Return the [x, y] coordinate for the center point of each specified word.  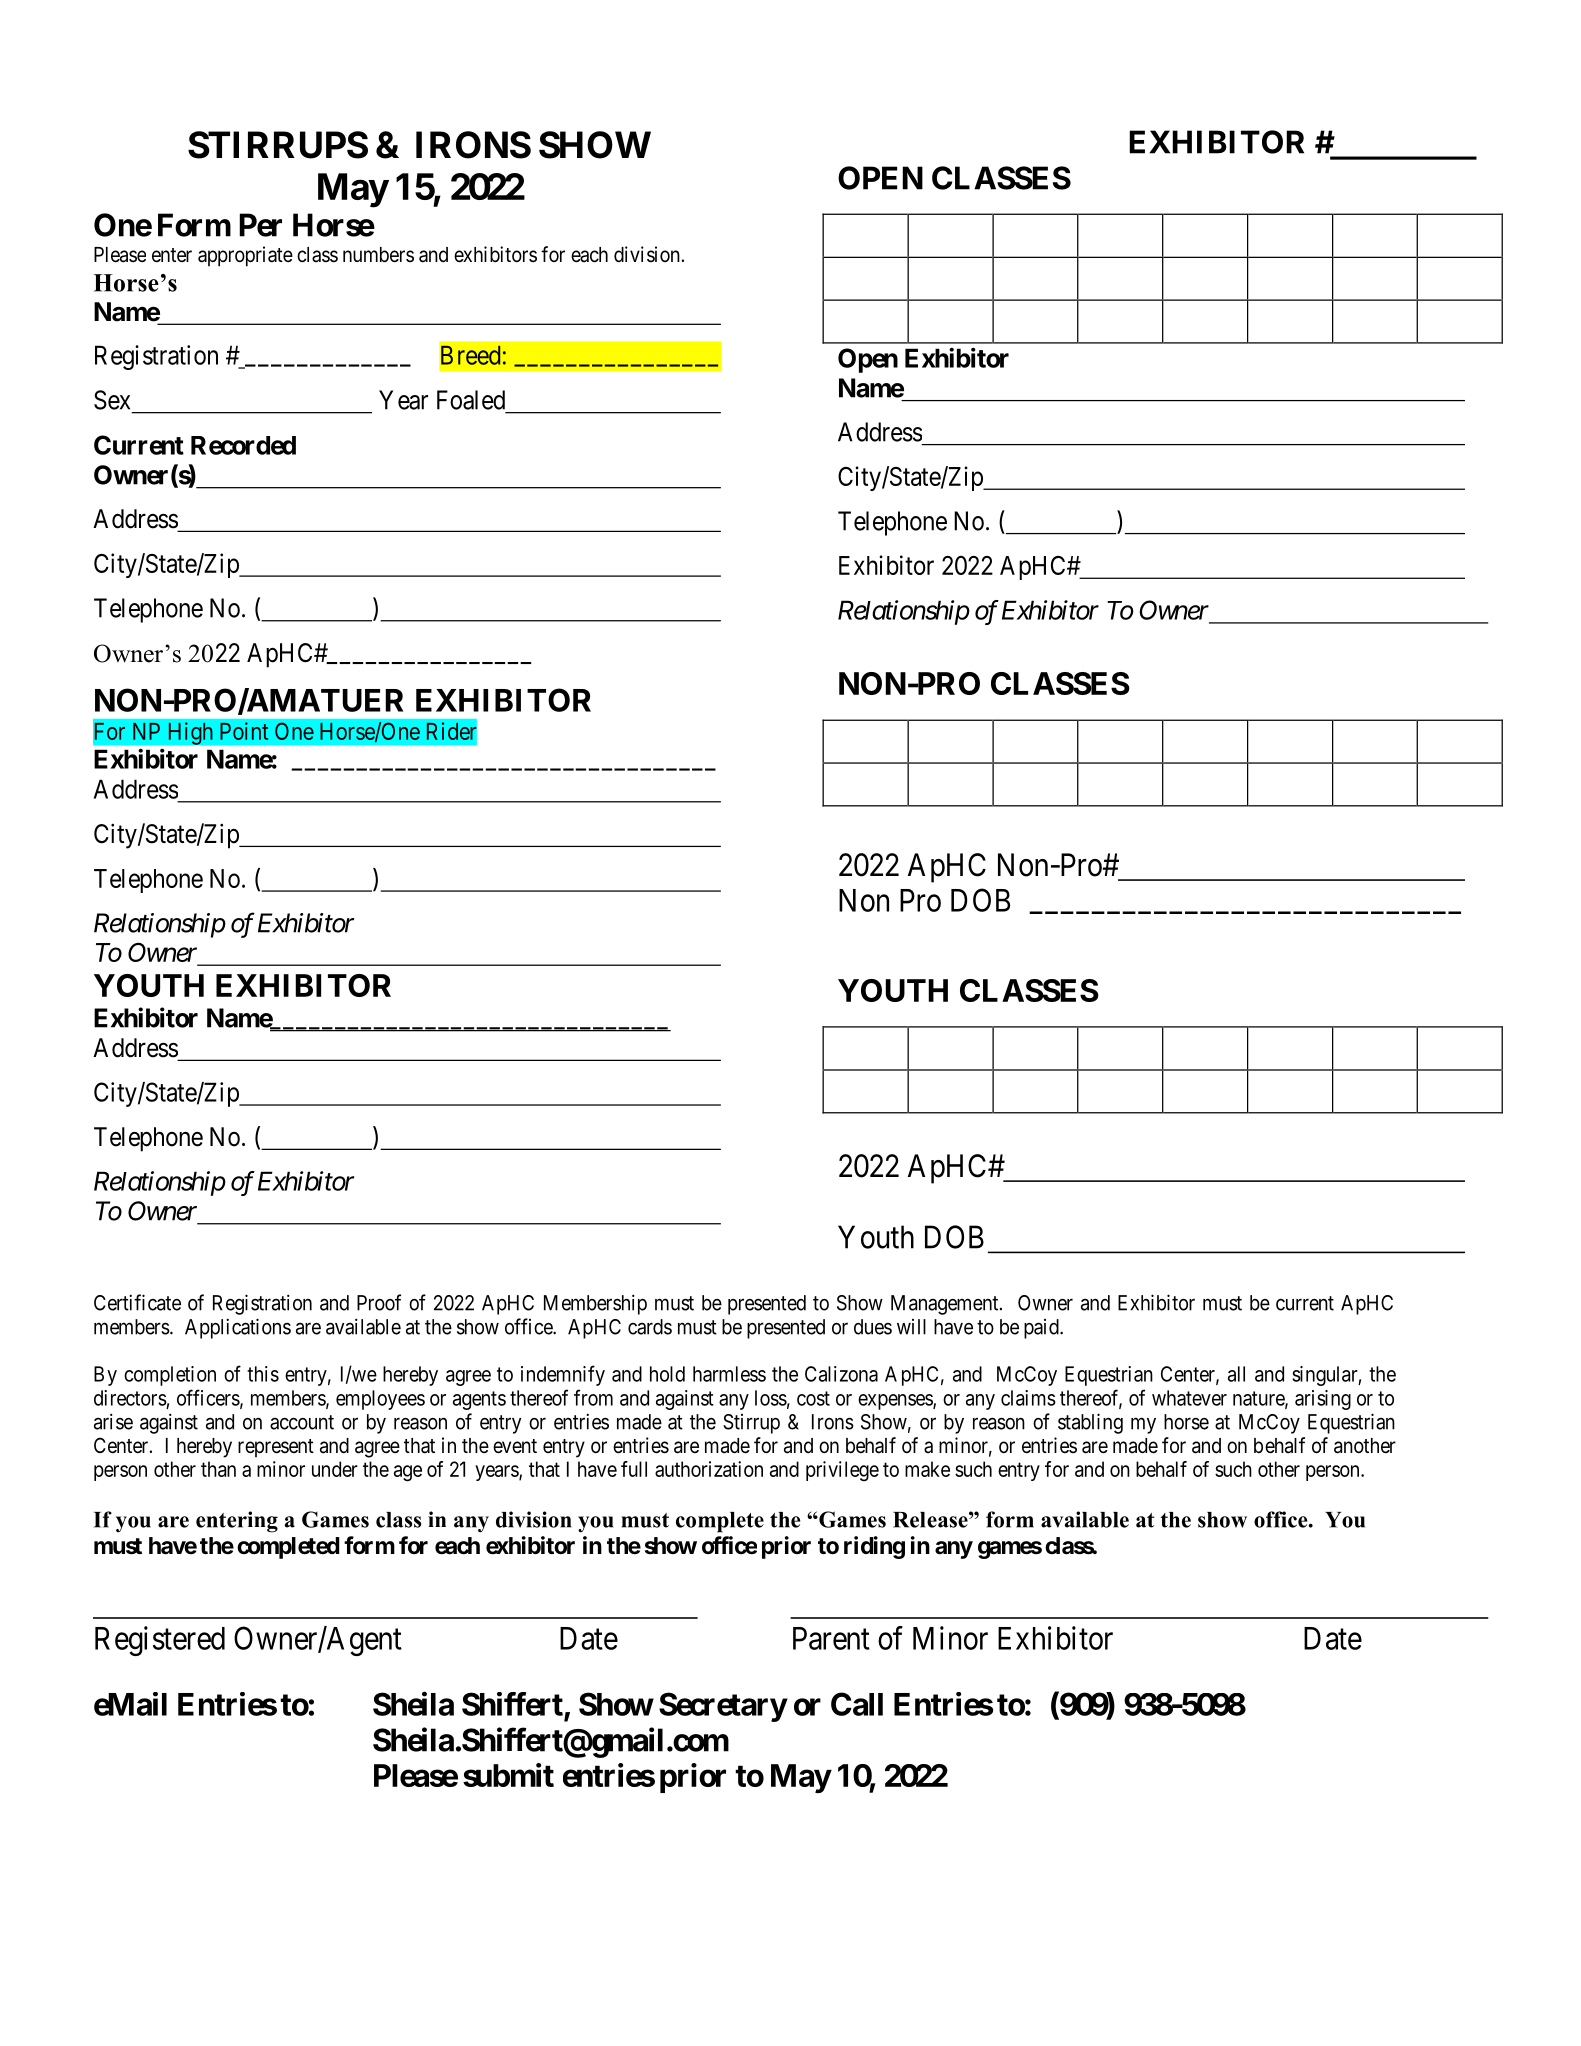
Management [946, 1305]
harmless [729, 1374]
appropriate [245, 256]
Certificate [137, 1302]
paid [1042, 1329]
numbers [378, 255]
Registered [160, 1641]
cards [650, 1327]
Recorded [243, 445]
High [190, 733]
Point [244, 731]
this [263, 1374]
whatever [1189, 1398]
